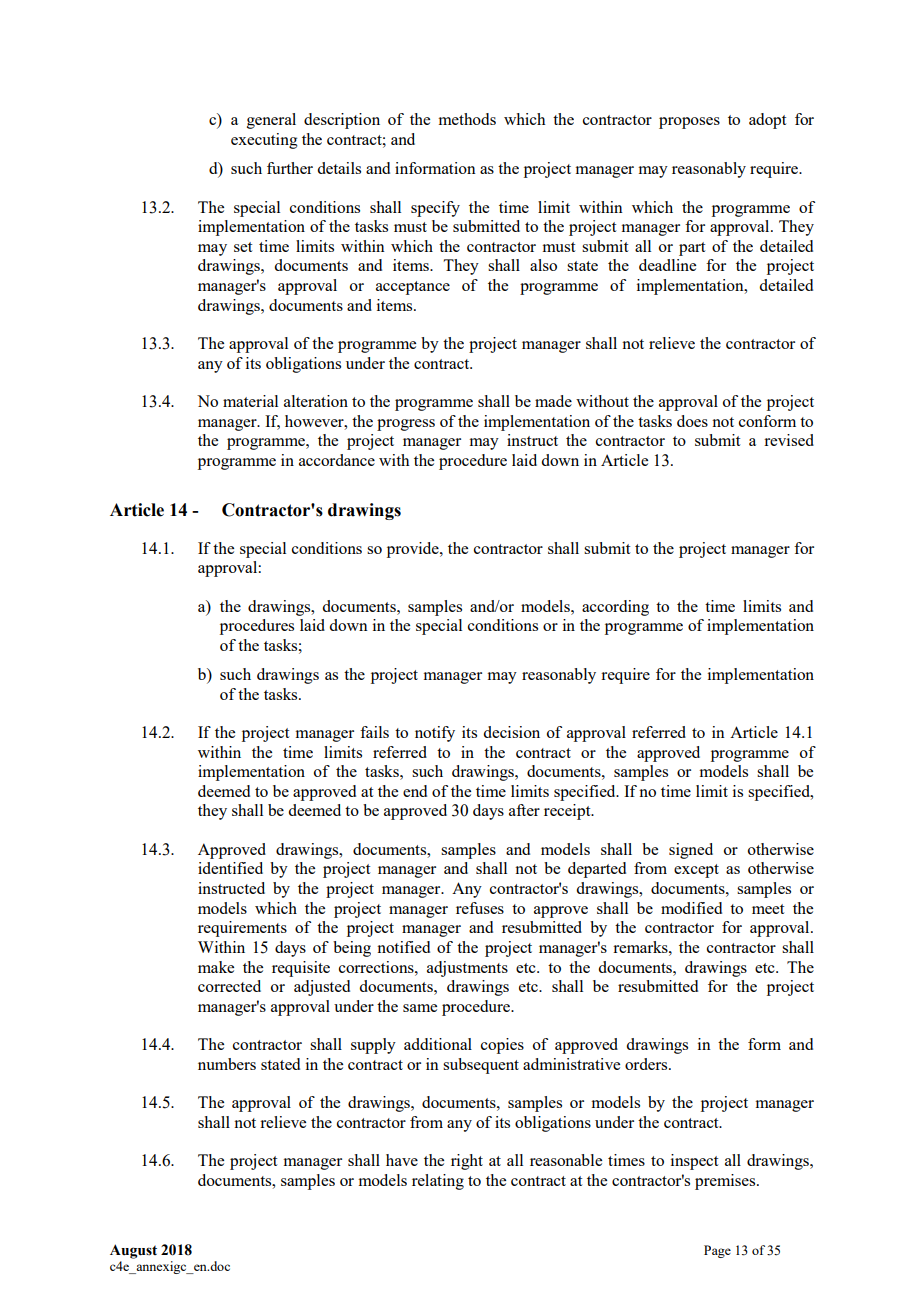  Describe the element at coordinates (133, 1251) in the screenshot. I see `August` at that location.
